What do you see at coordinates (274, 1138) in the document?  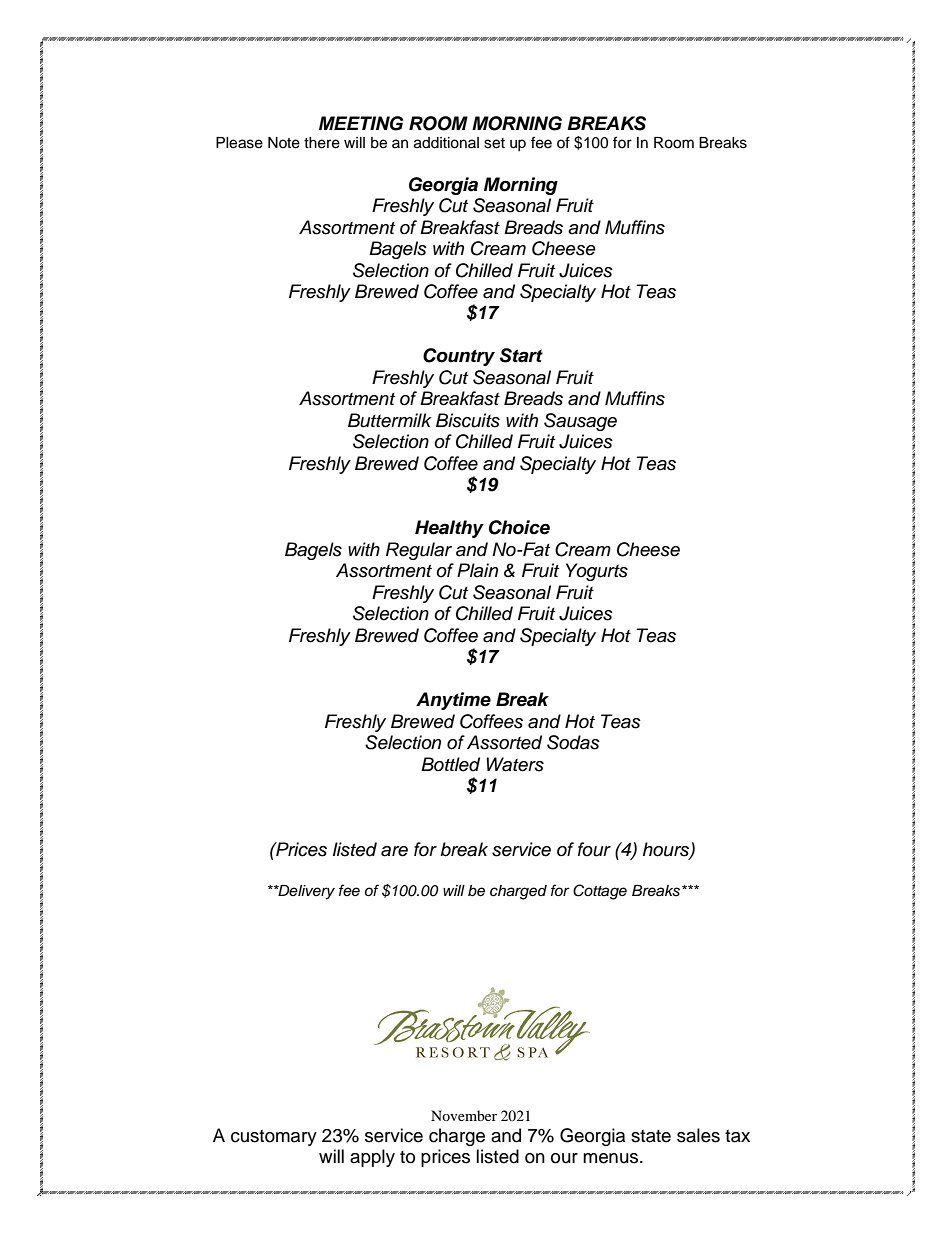 I see `customary` at bounding box center [274, 1138].
